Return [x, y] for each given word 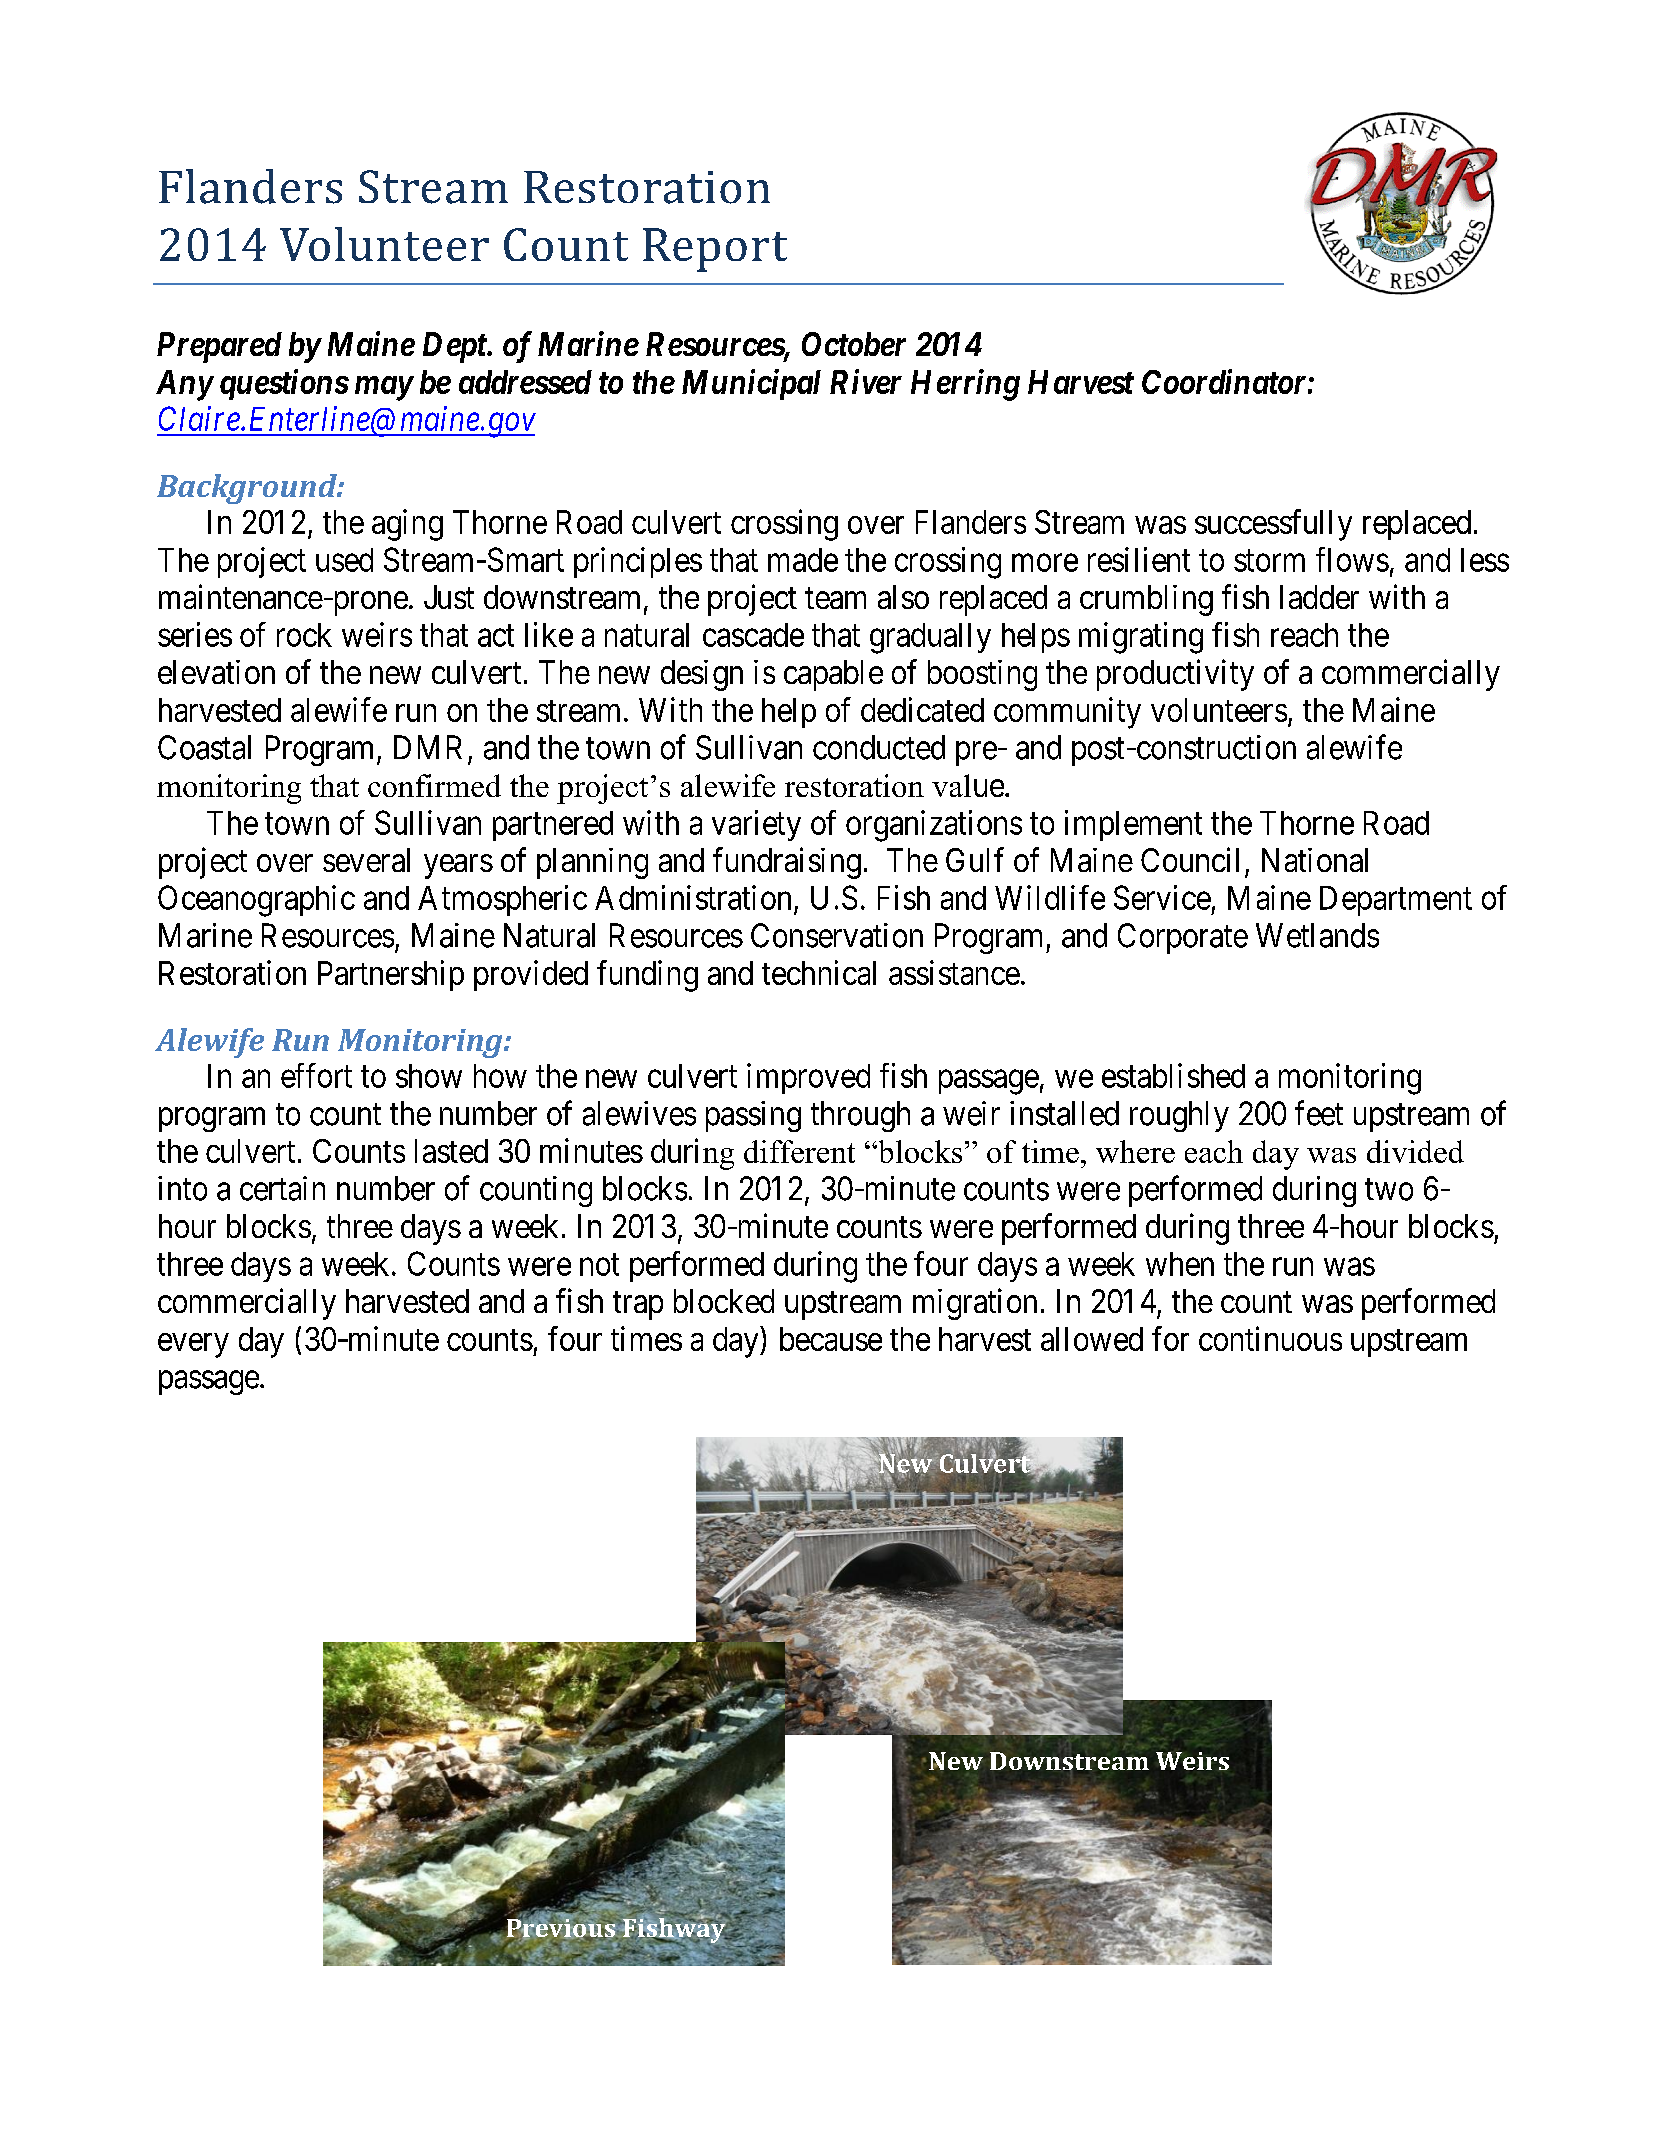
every [193, 1345]
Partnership [391, 975]
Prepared [219, 347]
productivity [1175, 675]
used [344, 560]
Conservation [837, 935]
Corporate [1183, 938]
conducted [879, 747]
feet [1319, 1113]
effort [316, 1075]
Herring [965, 385]
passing [753, 1116]
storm [1269, 561]
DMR [428, 747]
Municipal [751, 384]
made [803, 560]
